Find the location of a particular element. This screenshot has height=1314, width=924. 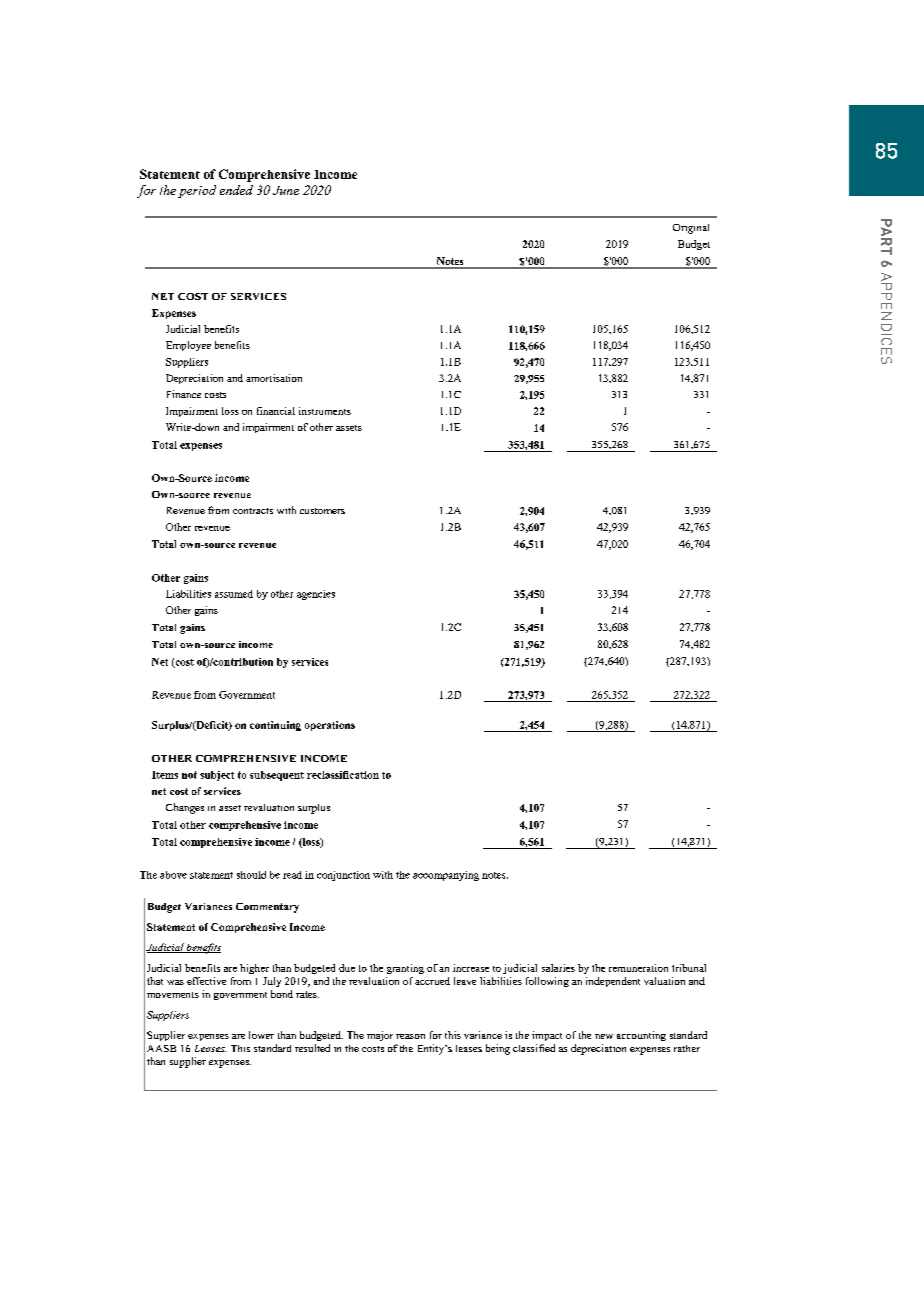

agencies is located at coordinates (316, 595).
